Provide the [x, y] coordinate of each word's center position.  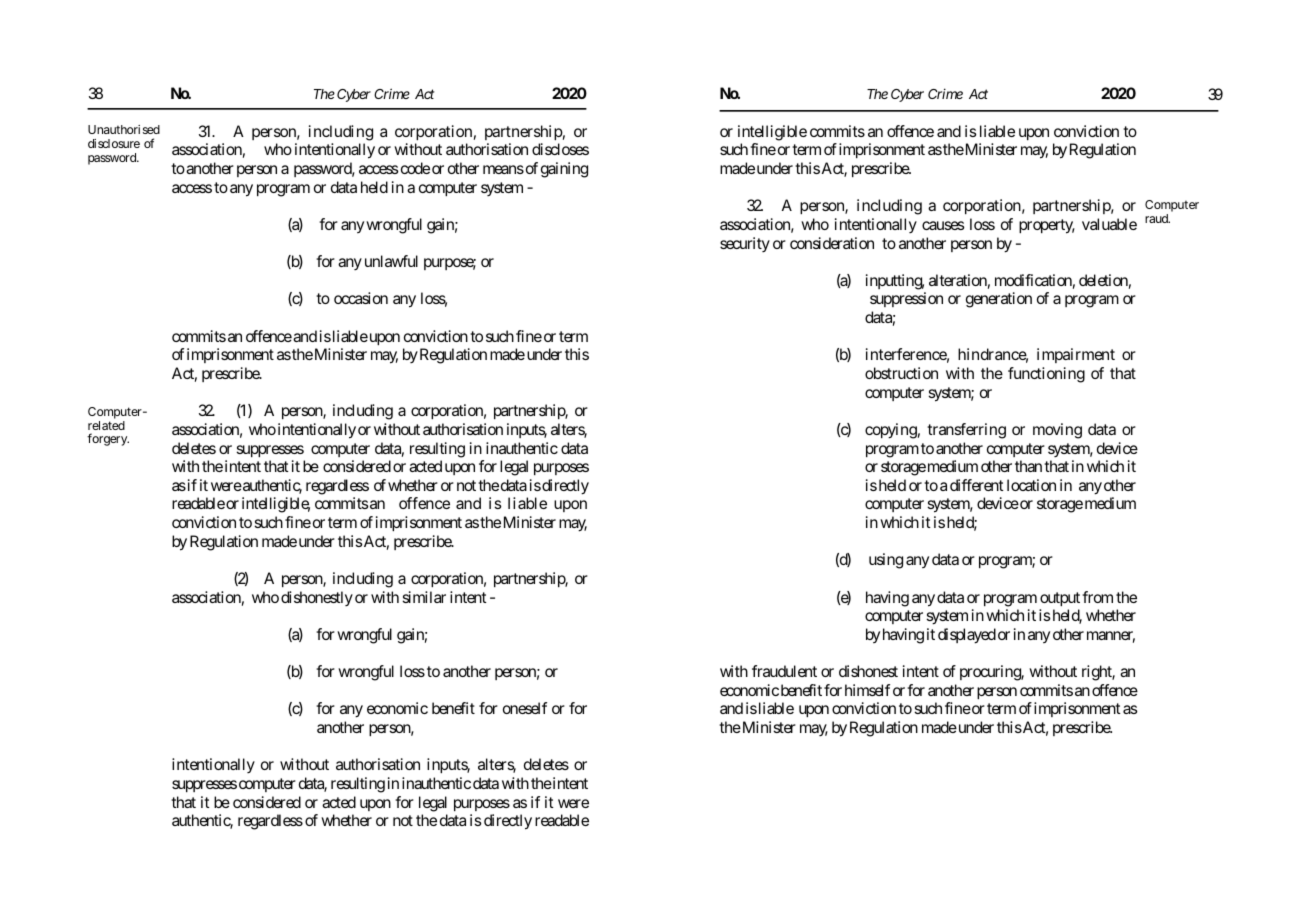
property [1047, 226]
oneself [525, 708]
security [745, 244]
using [886, 561]
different [977, 485]
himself [867, 690]
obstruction [901, 373]
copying [891, 431]
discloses [560, 149]
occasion [361, 298]
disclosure [114, 143]
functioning [1046, 375]
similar [424, 597]
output [1060, 599]
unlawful [391, 261]
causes [943, 225]
